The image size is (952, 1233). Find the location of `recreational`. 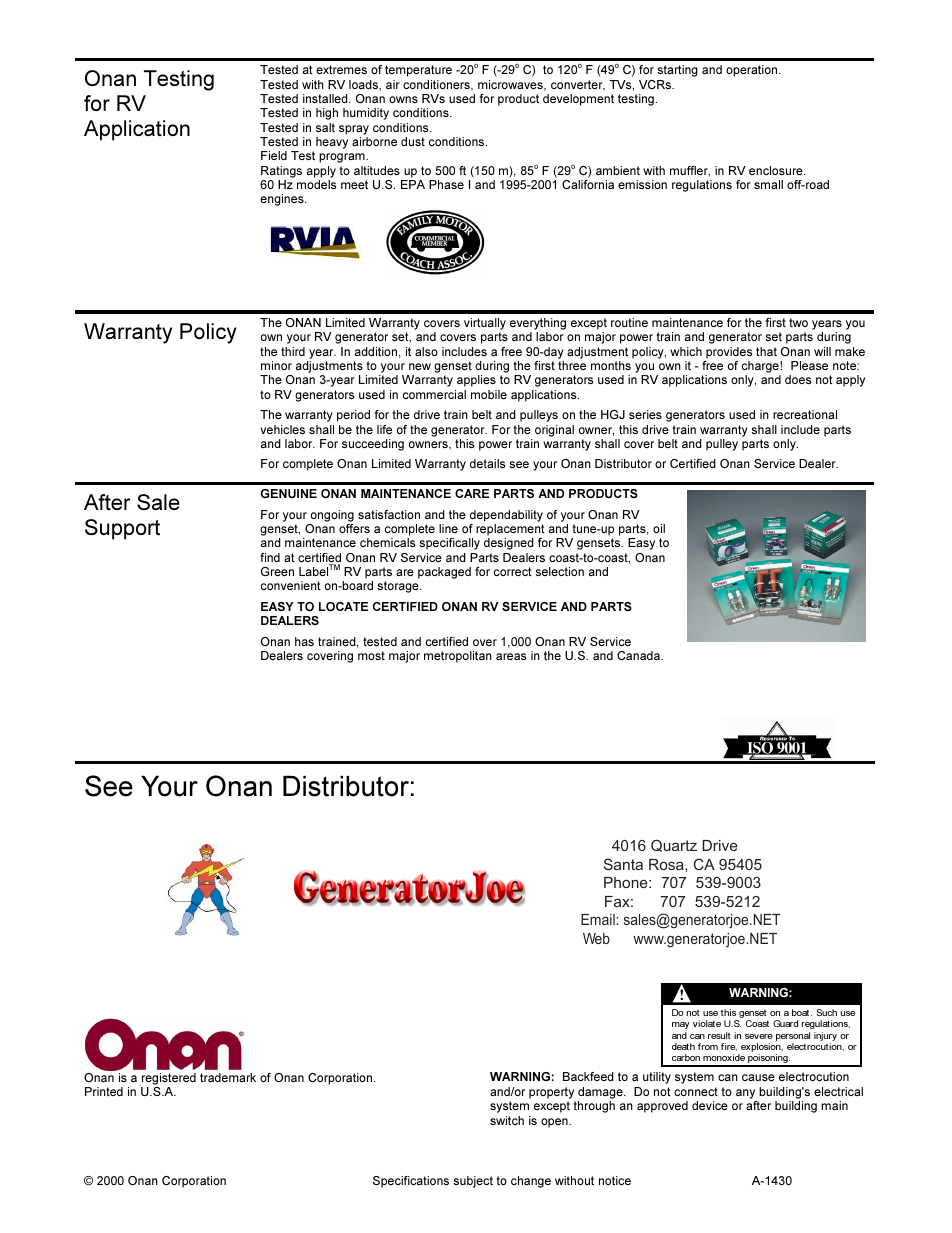

recreational is located at coordinates (805, 414).
